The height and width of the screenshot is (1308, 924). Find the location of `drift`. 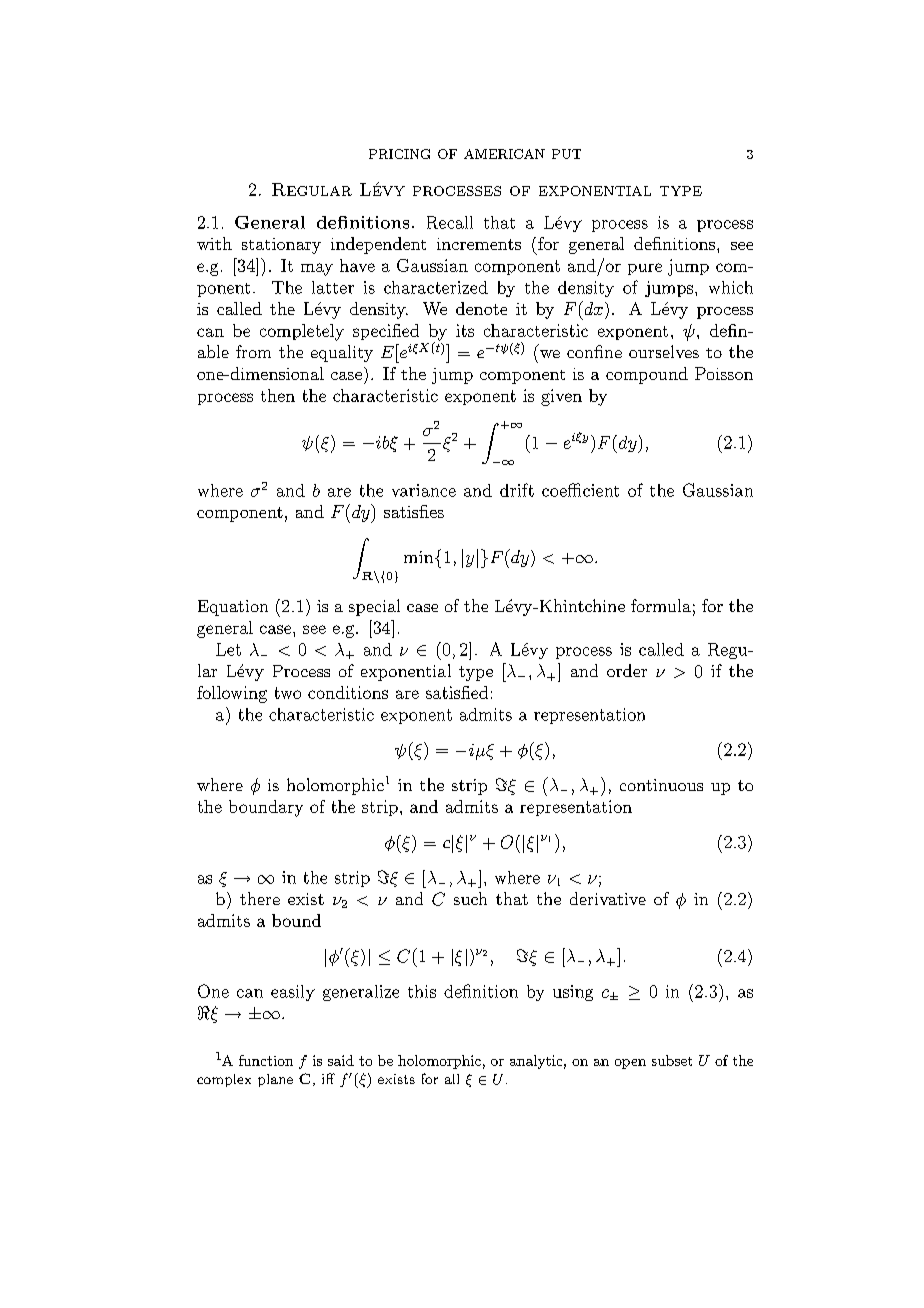

drift is located at coordinates (517, 490).
